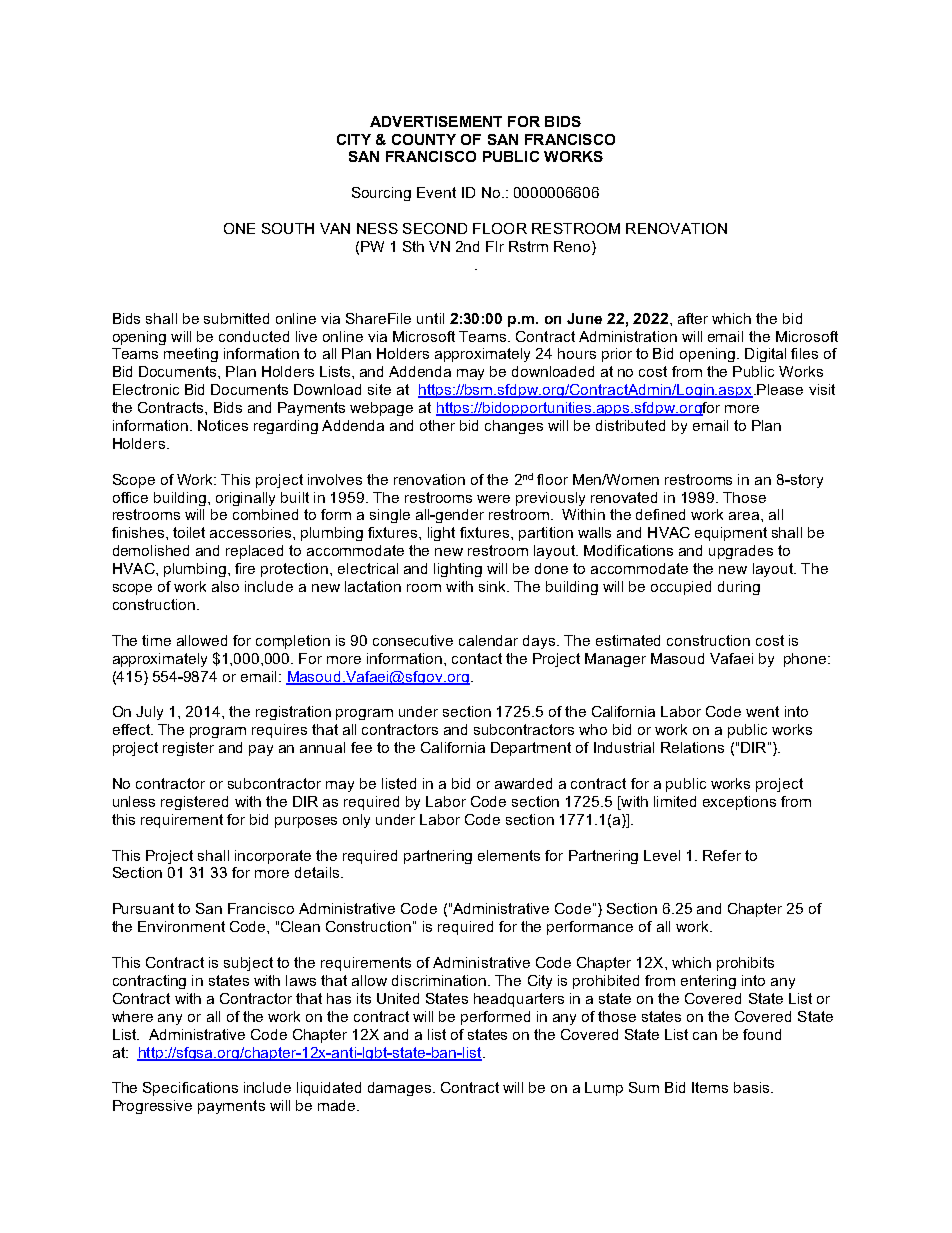  What do you see at coordinates (509, 855) in the page?
I see `elements` at bounding box center [509, 855].
